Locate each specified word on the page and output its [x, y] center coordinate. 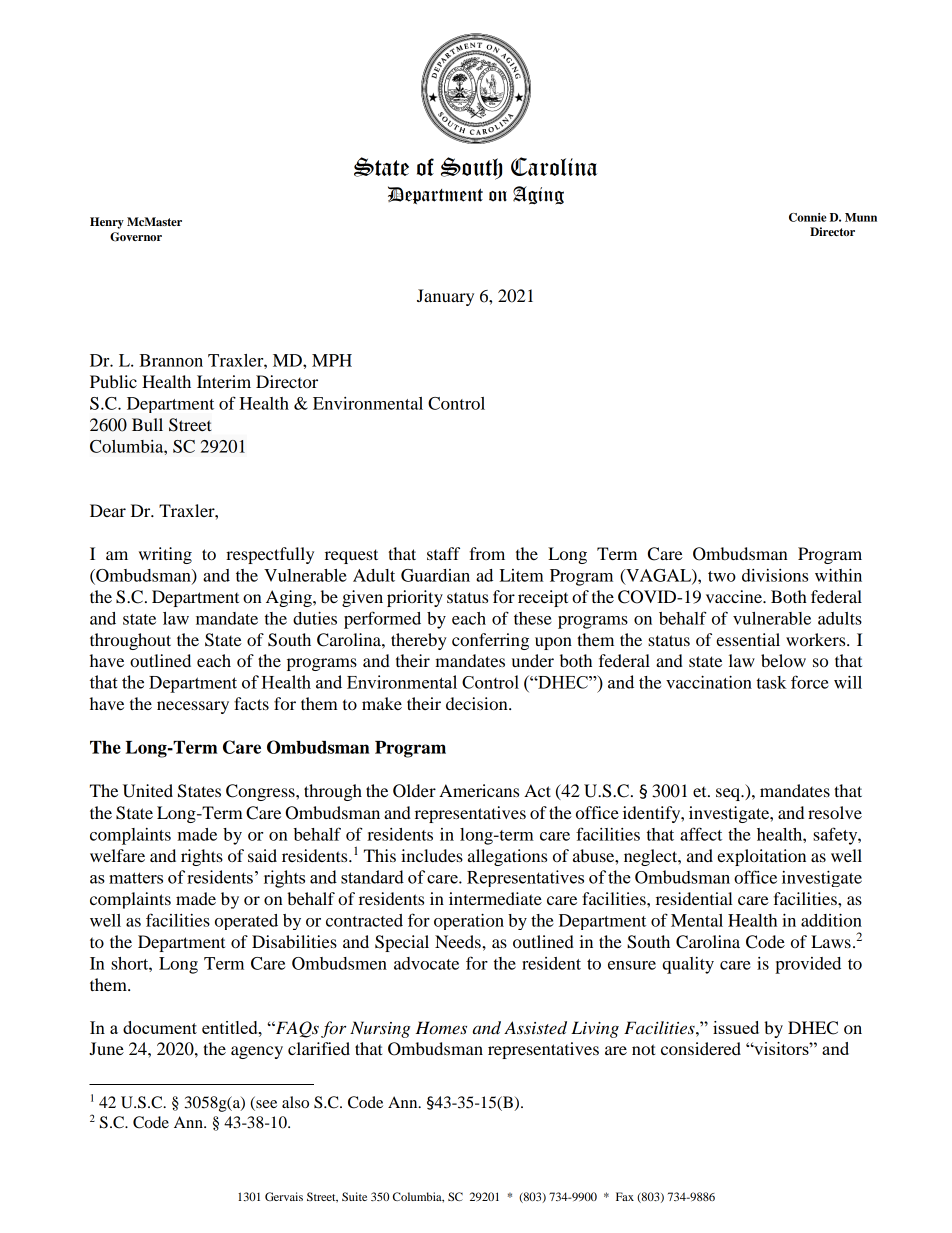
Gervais [284, 1196]
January [445, 297]
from [487, 553]
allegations [507, 857]
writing [165, 555]
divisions [775, 575]
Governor [136, 237]
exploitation [761, 857]
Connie [807, 217]
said [262, 855]
